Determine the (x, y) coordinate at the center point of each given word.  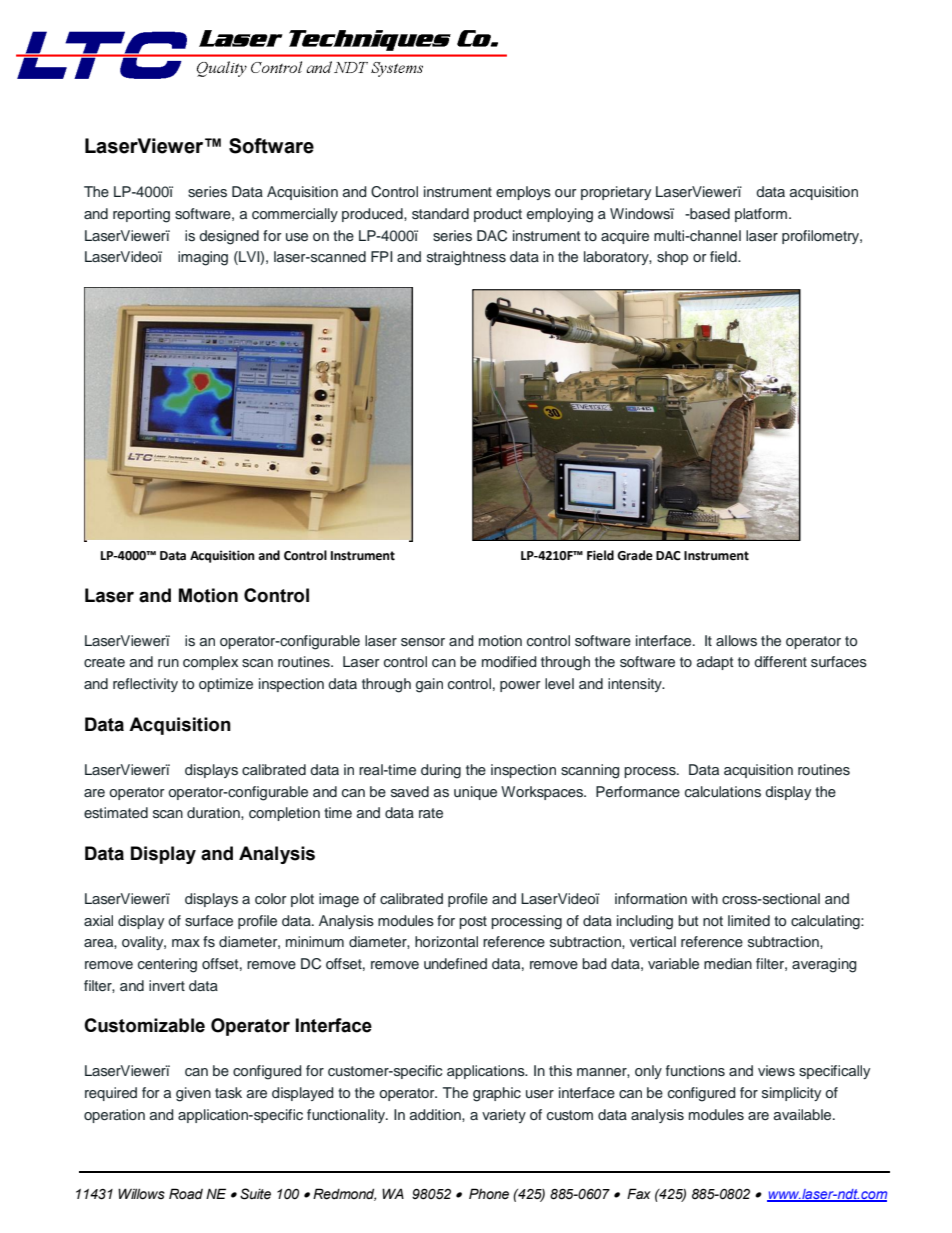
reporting (141, 215)
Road (186, 1194)
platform (761, 215)
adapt (715, 663)
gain (429, 685)
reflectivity (145, 685)
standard (440, 214)
